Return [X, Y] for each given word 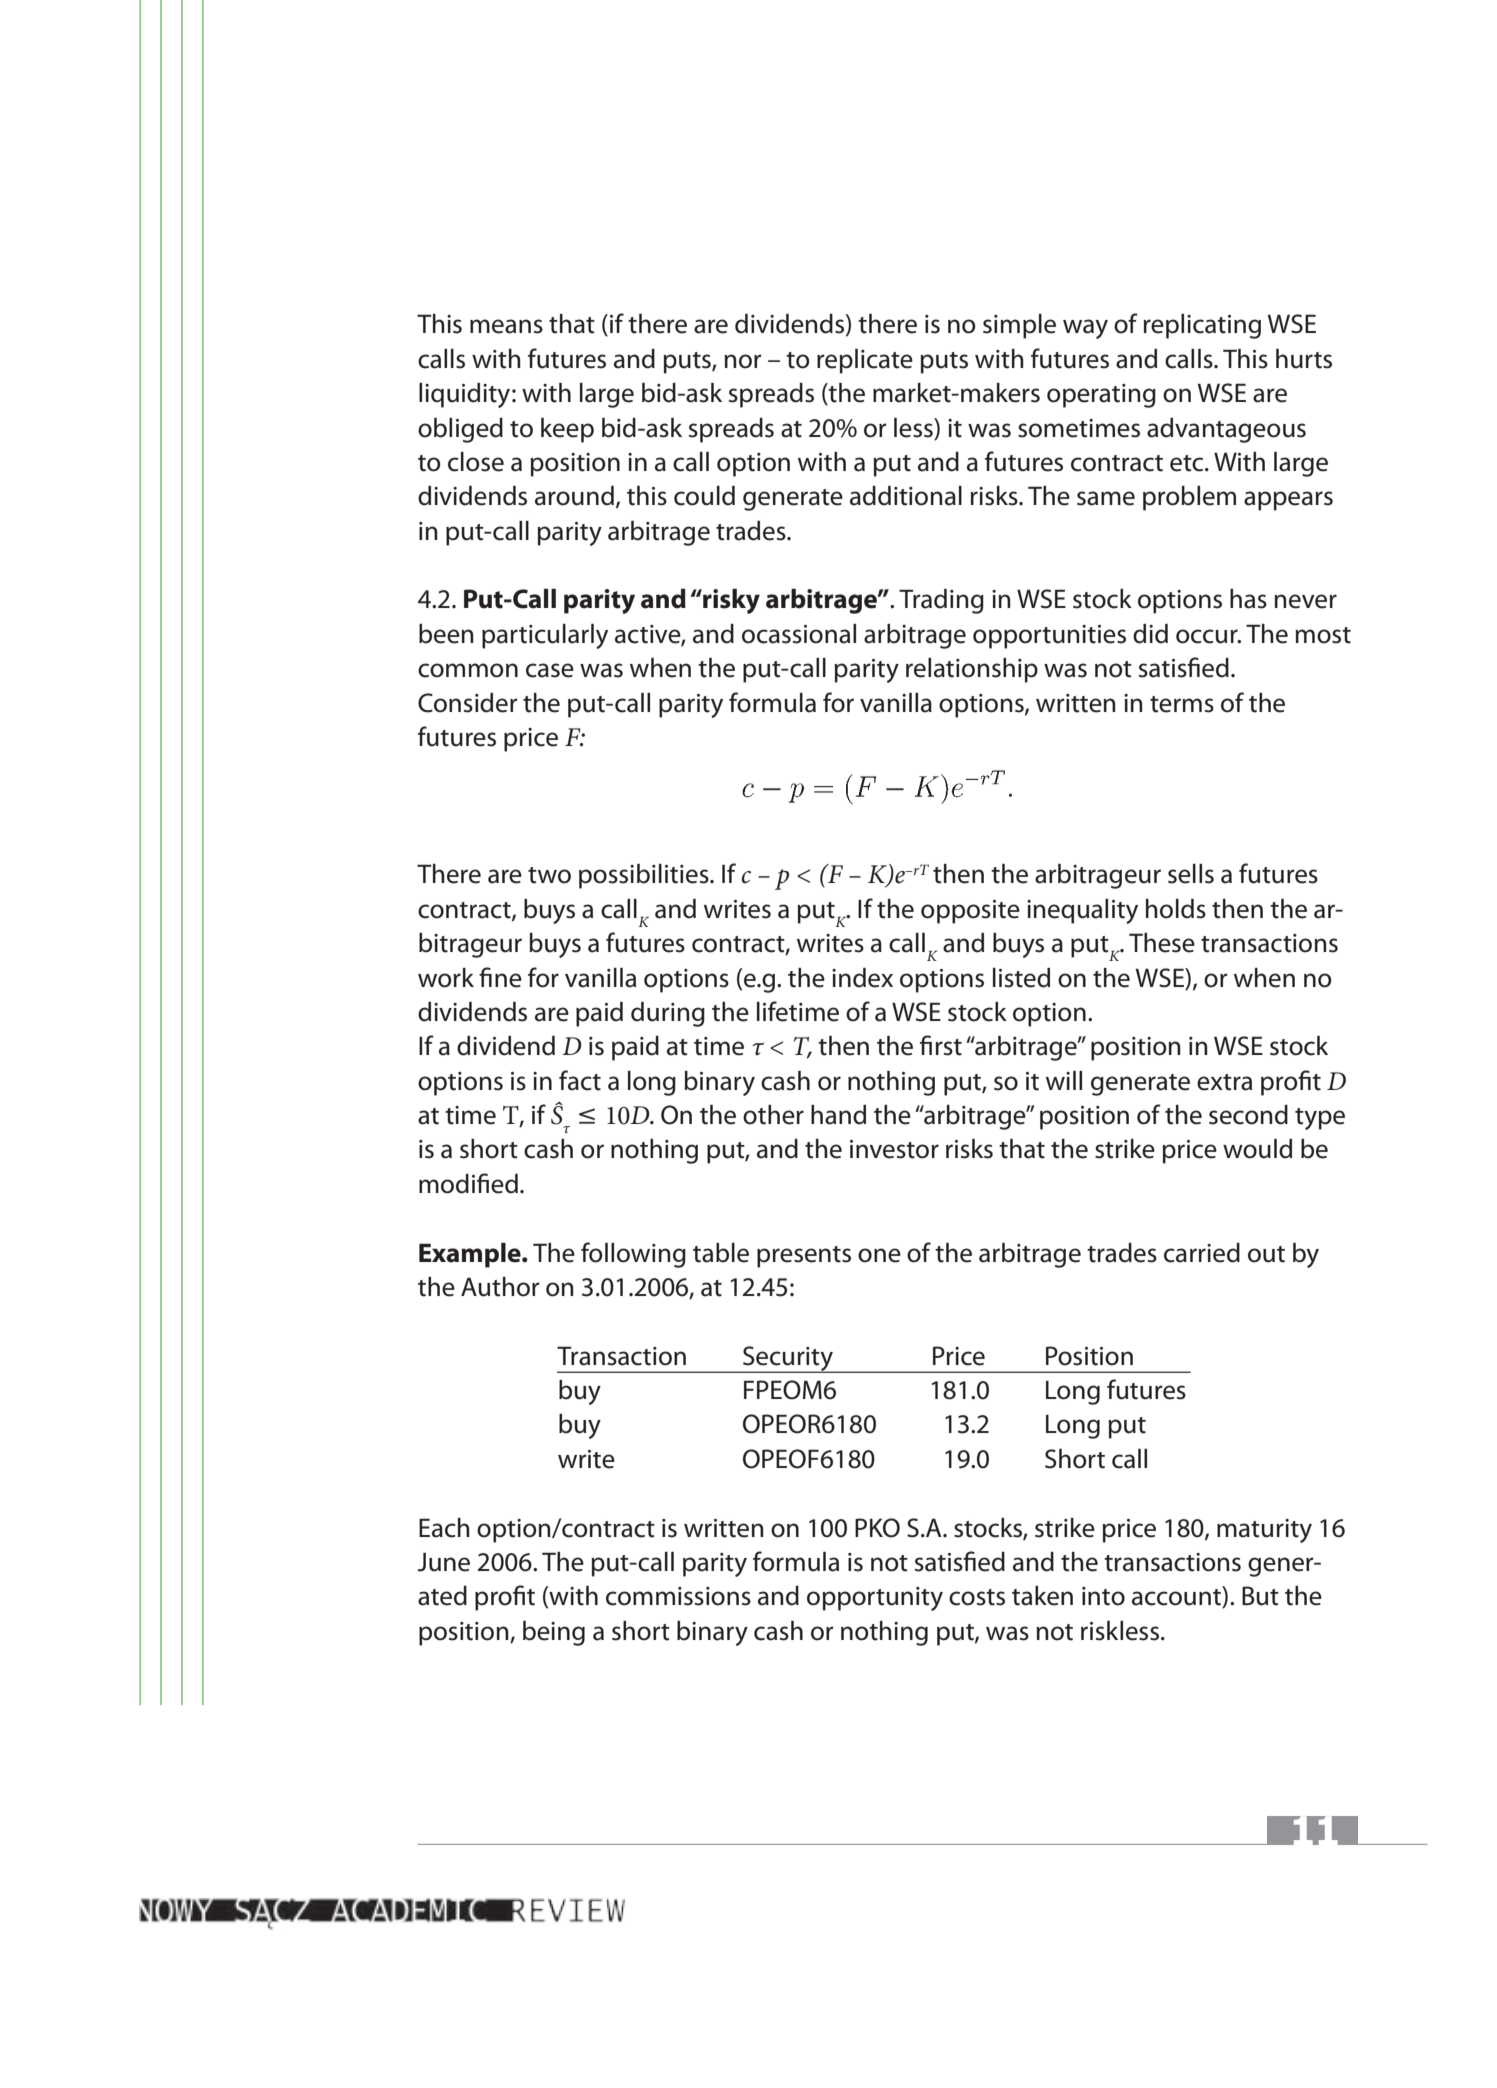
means [506, 326]
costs [977, 1597]
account [1177, 1598]
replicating [1202, 326]
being [554, 1633]
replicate [865, 361]
